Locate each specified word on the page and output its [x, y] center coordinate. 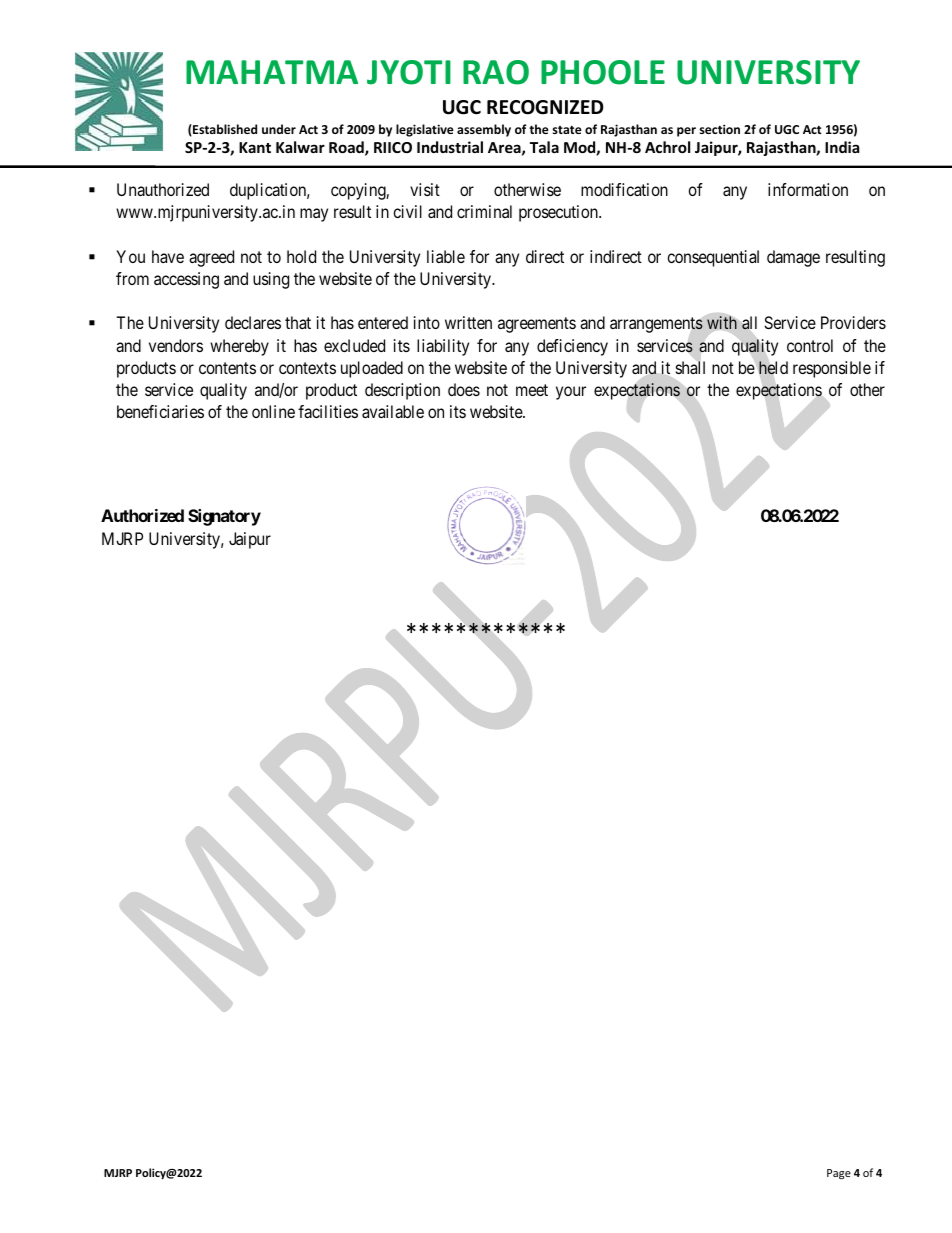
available [393, 411]
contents [227, 368]
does [464, 389]
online [273, 411]
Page [839, 1174]
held [773, 368]
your [571, 393]
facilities [328, 411]
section [720, 129]
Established [224, 130]
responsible [832, 369]
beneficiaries [160, 411]
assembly [484, 130]
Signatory [224, 517]
